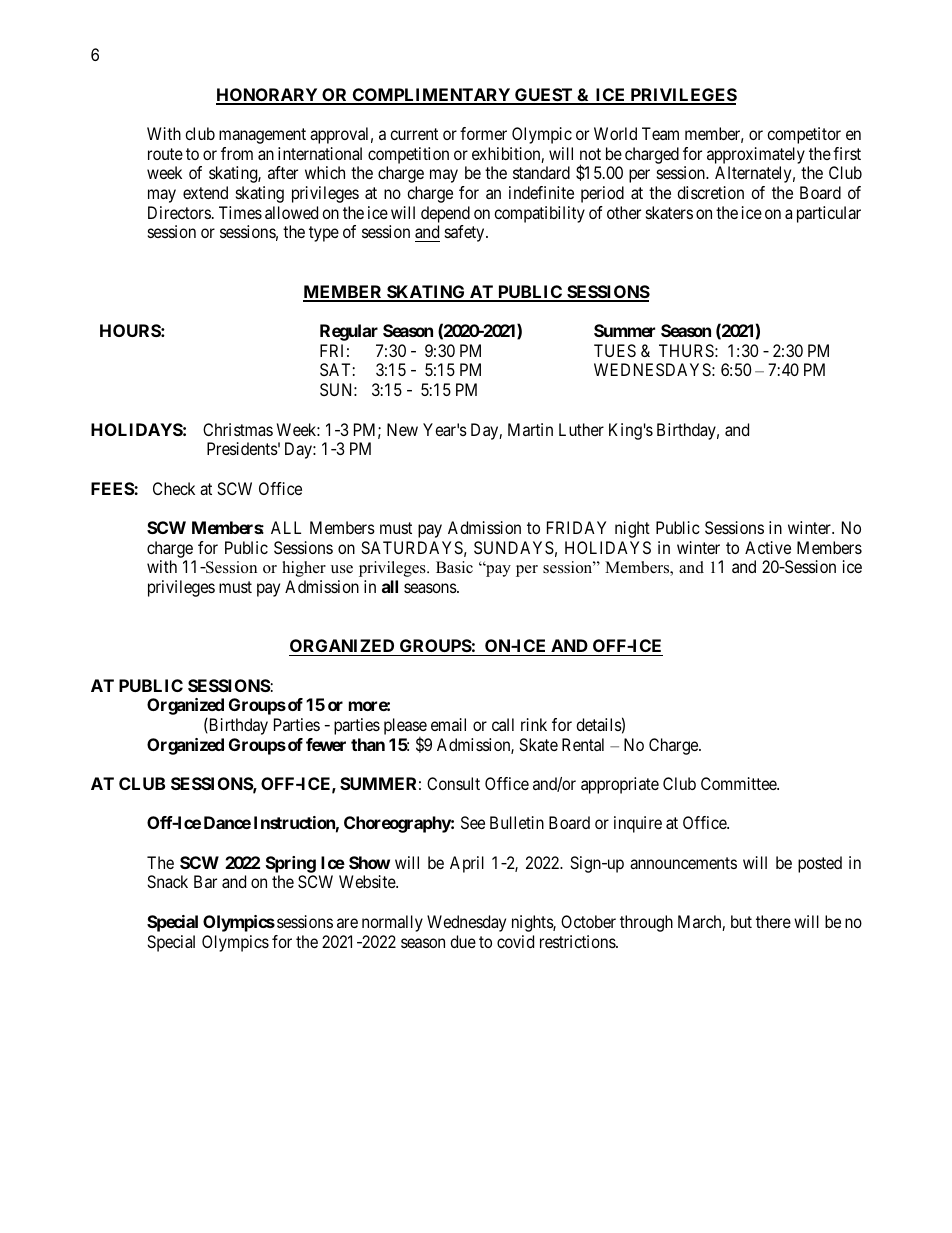 This screenshot has width=952, height=1233. Describe the element at coordinates (349, 332) in the screenshot. I see `Regular` at that location.
